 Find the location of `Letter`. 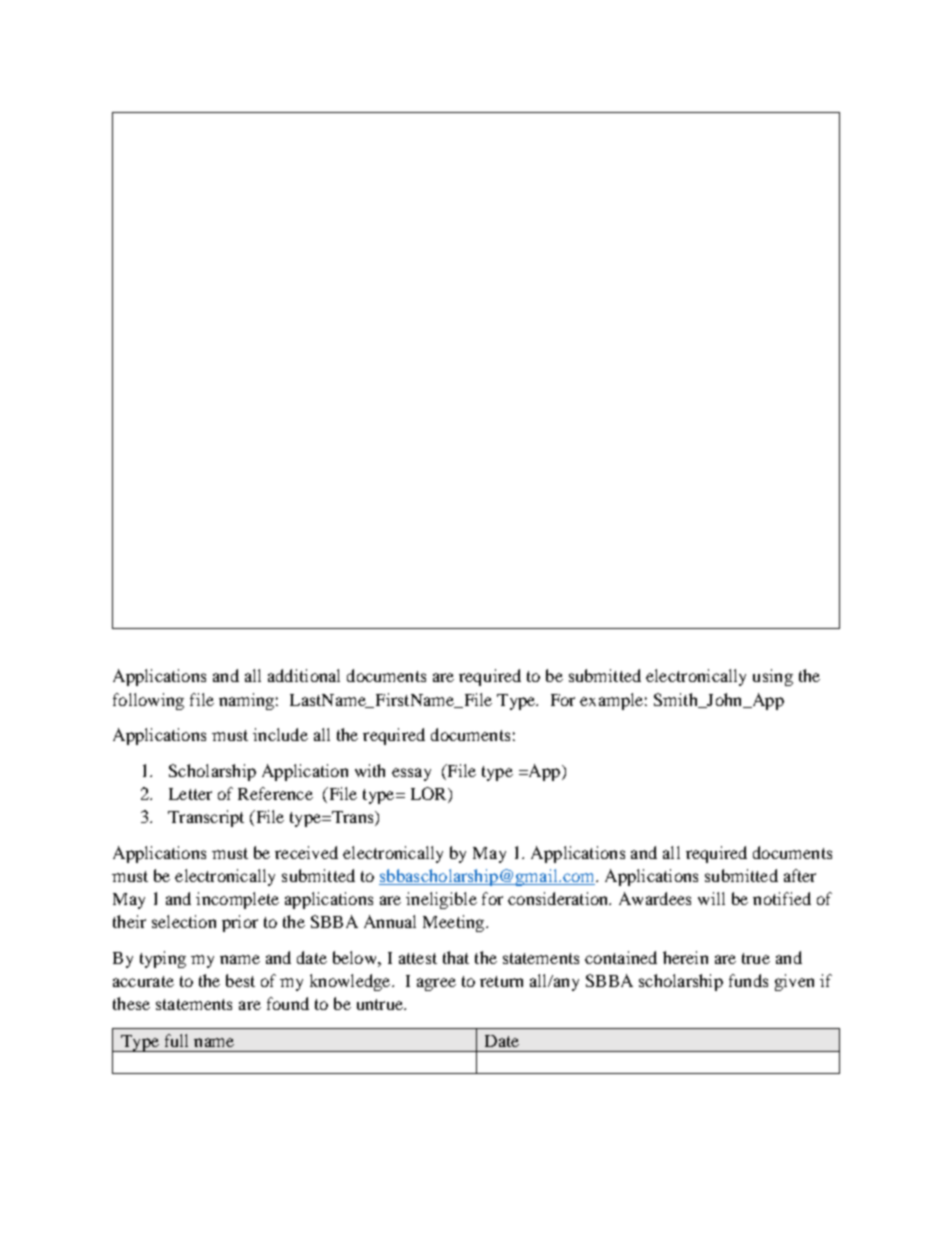

Letter is located at coordinates (190, 794).
